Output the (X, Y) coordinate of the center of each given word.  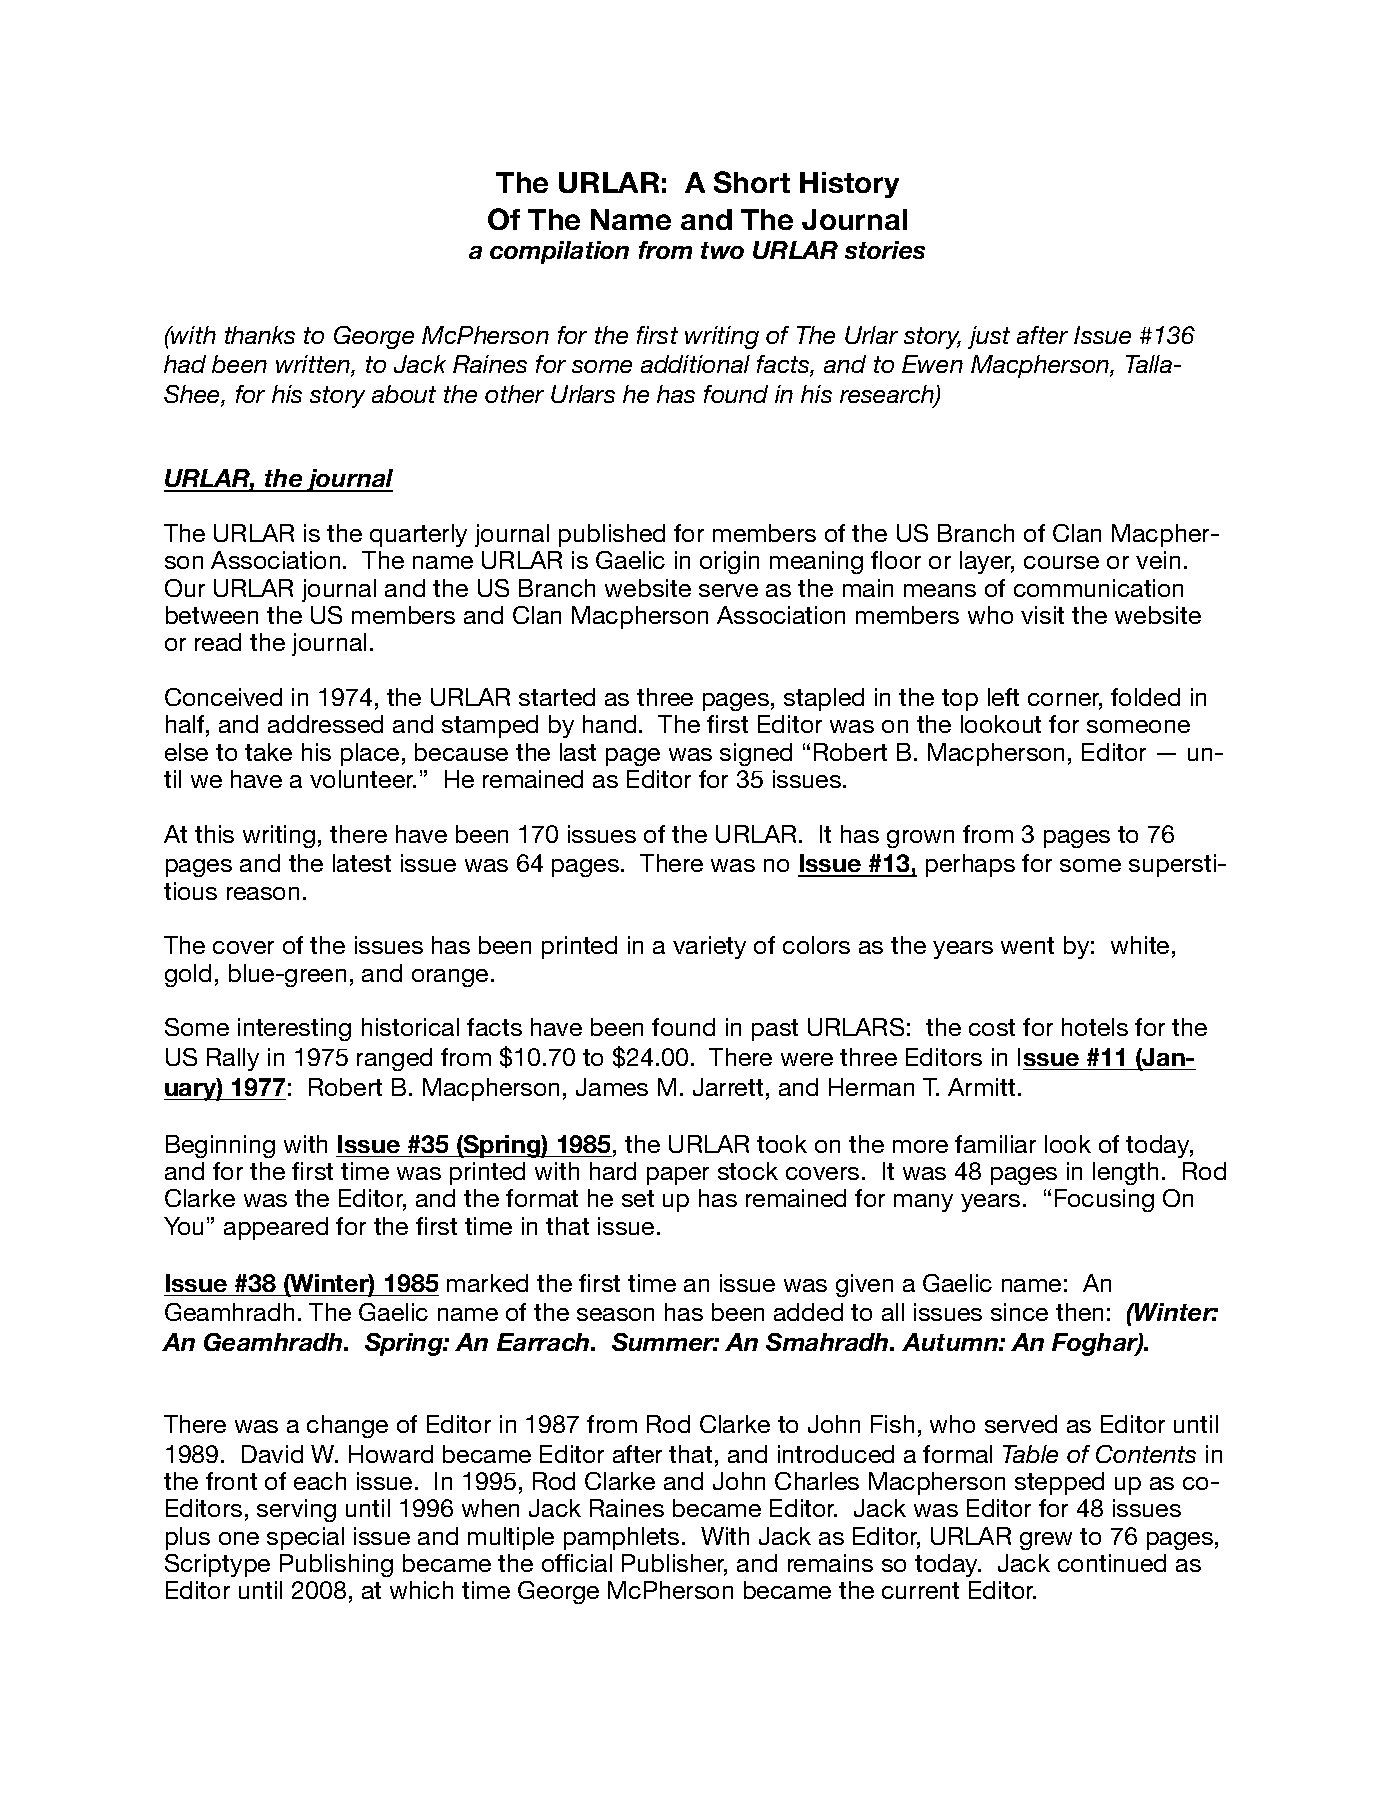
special (305, 1538)
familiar (995, 1144)
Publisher (674, 1564)
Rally (233, 1059)
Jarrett (728, 1087)
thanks (260, 335)
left (1003, 697)
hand (609, 724)
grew (1046, 1541)
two (722, 250)
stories (885, 250)
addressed (325, 724)
